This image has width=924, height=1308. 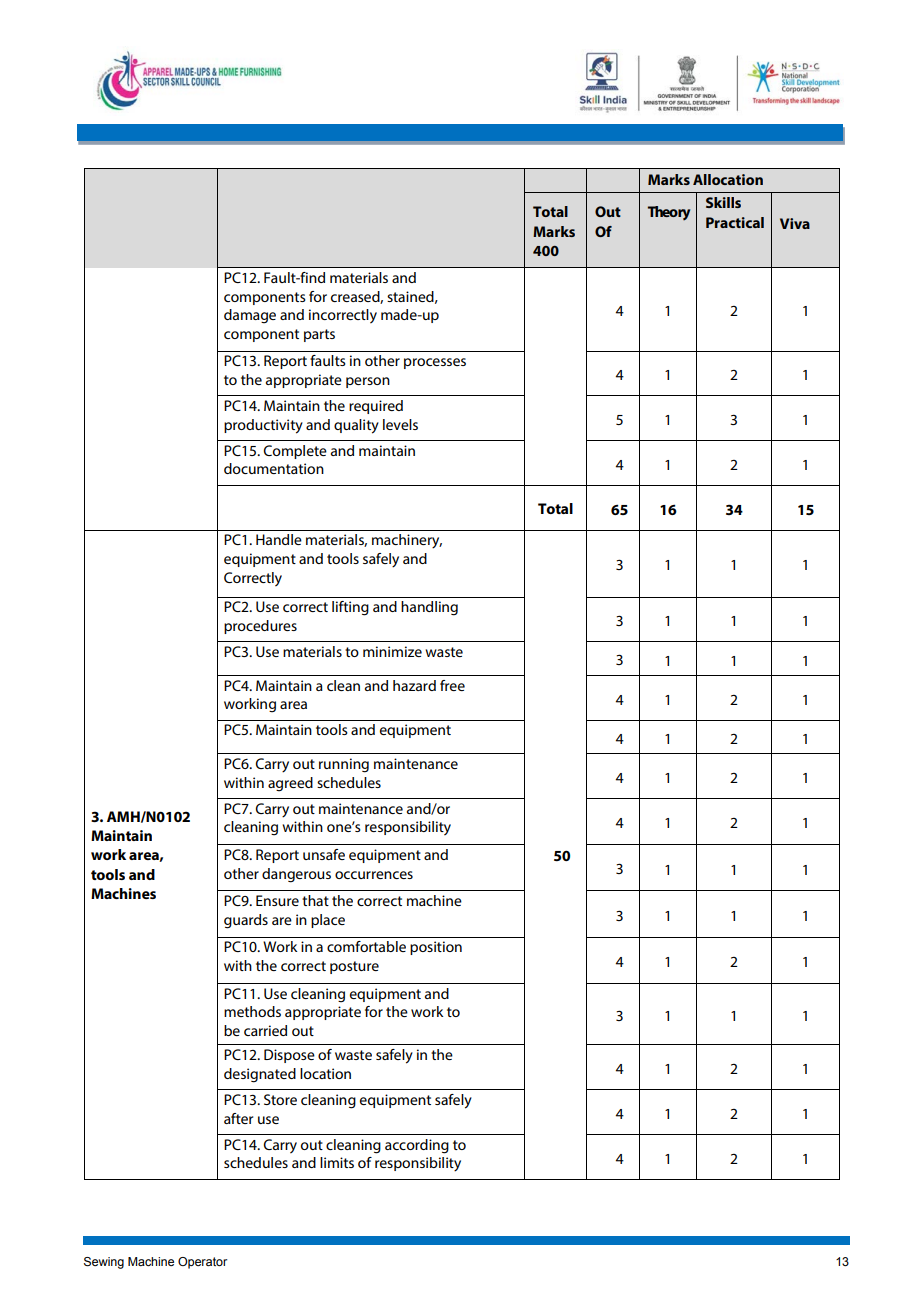 I want to click on hazard, so click(x=414, y=685).
